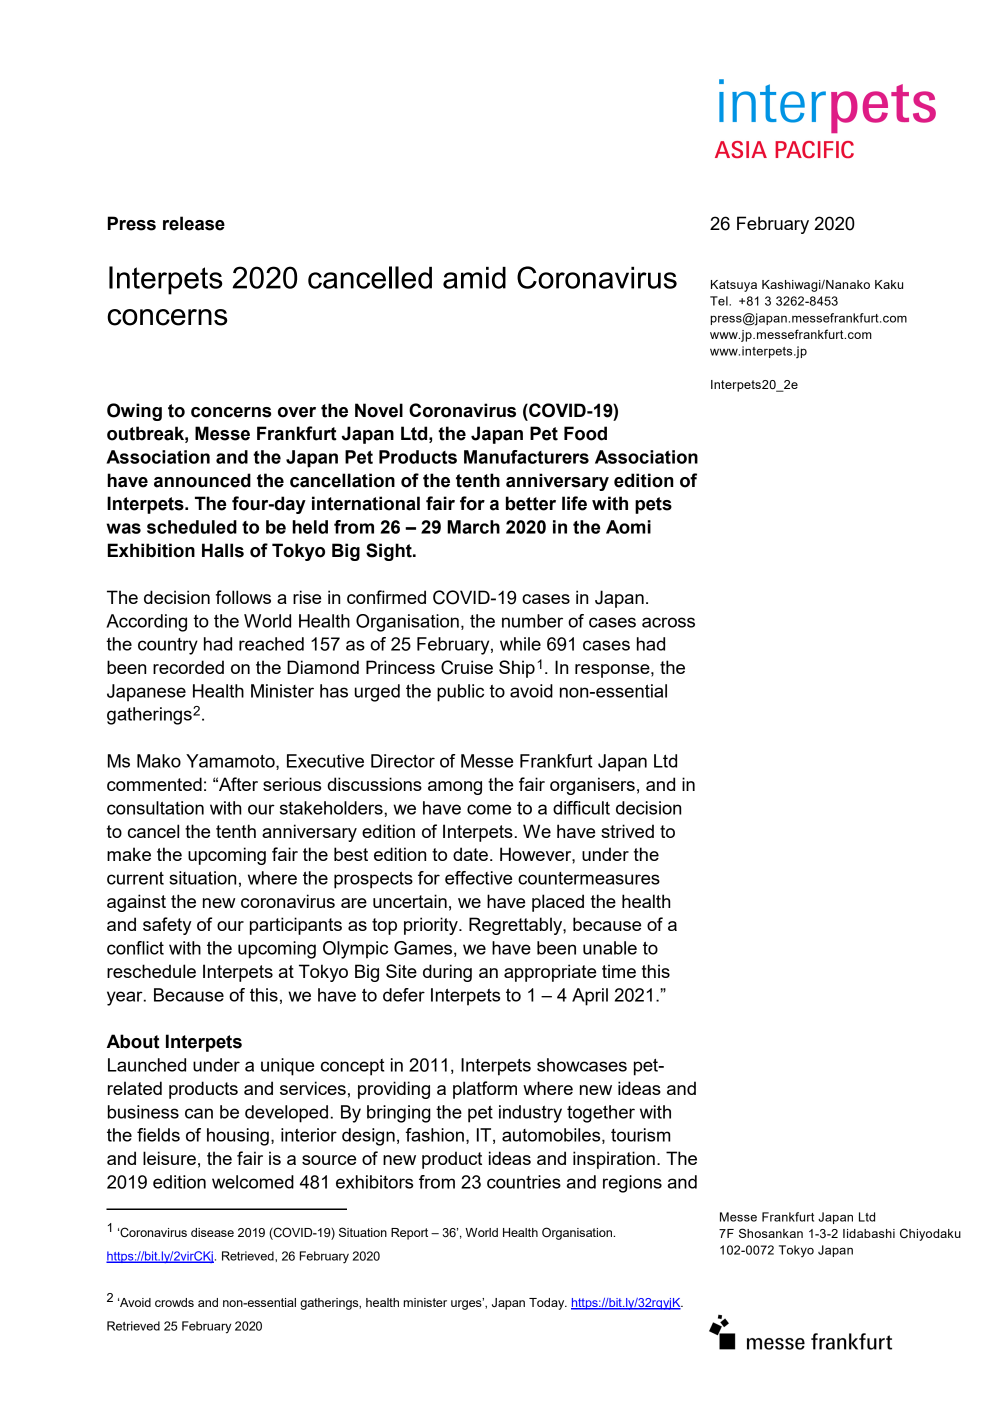 This page has height=1406, width=994. Describe the element at coordinates (212, 1232) in the page. I see `disease` at that location.
